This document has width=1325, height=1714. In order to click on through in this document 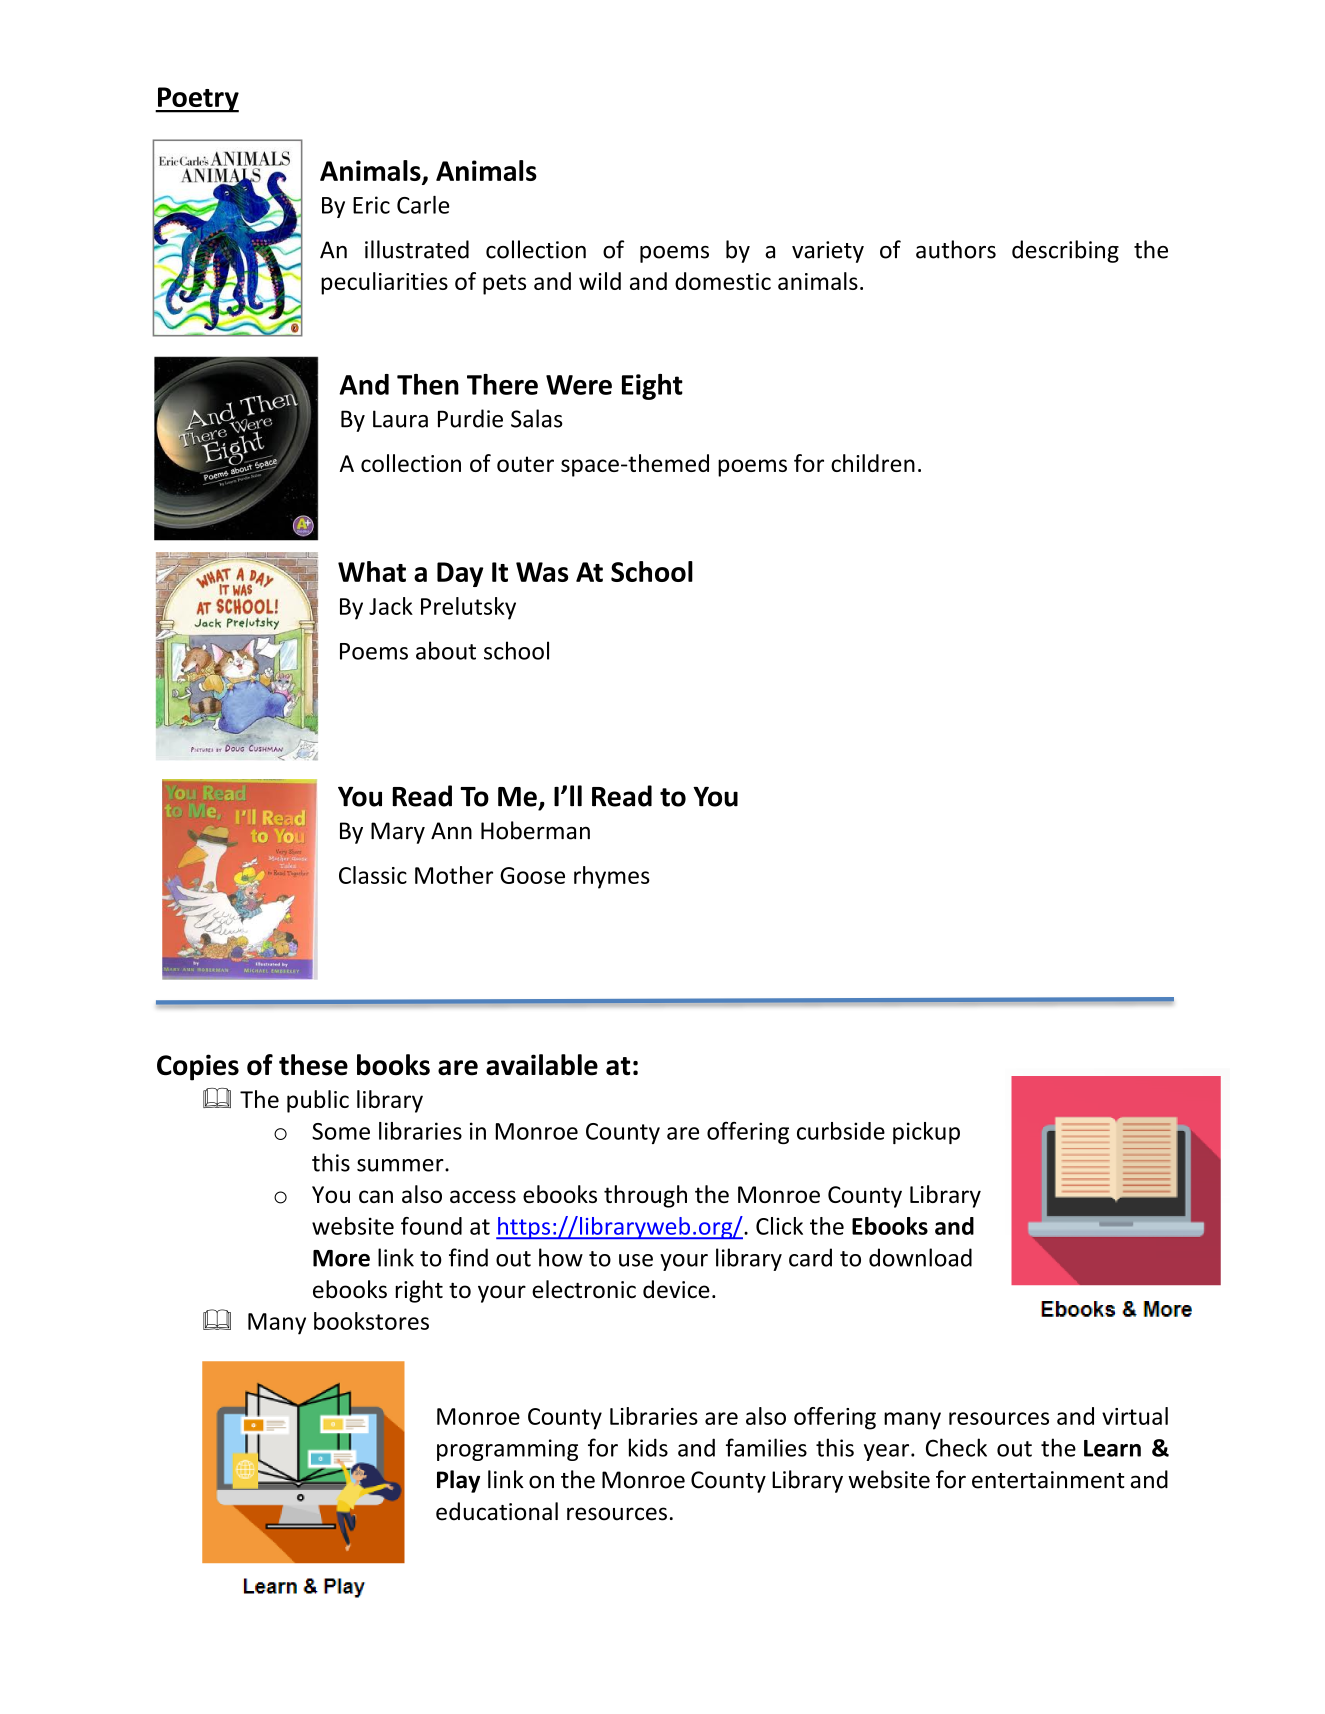, I will do `click(645, 1196)`.
